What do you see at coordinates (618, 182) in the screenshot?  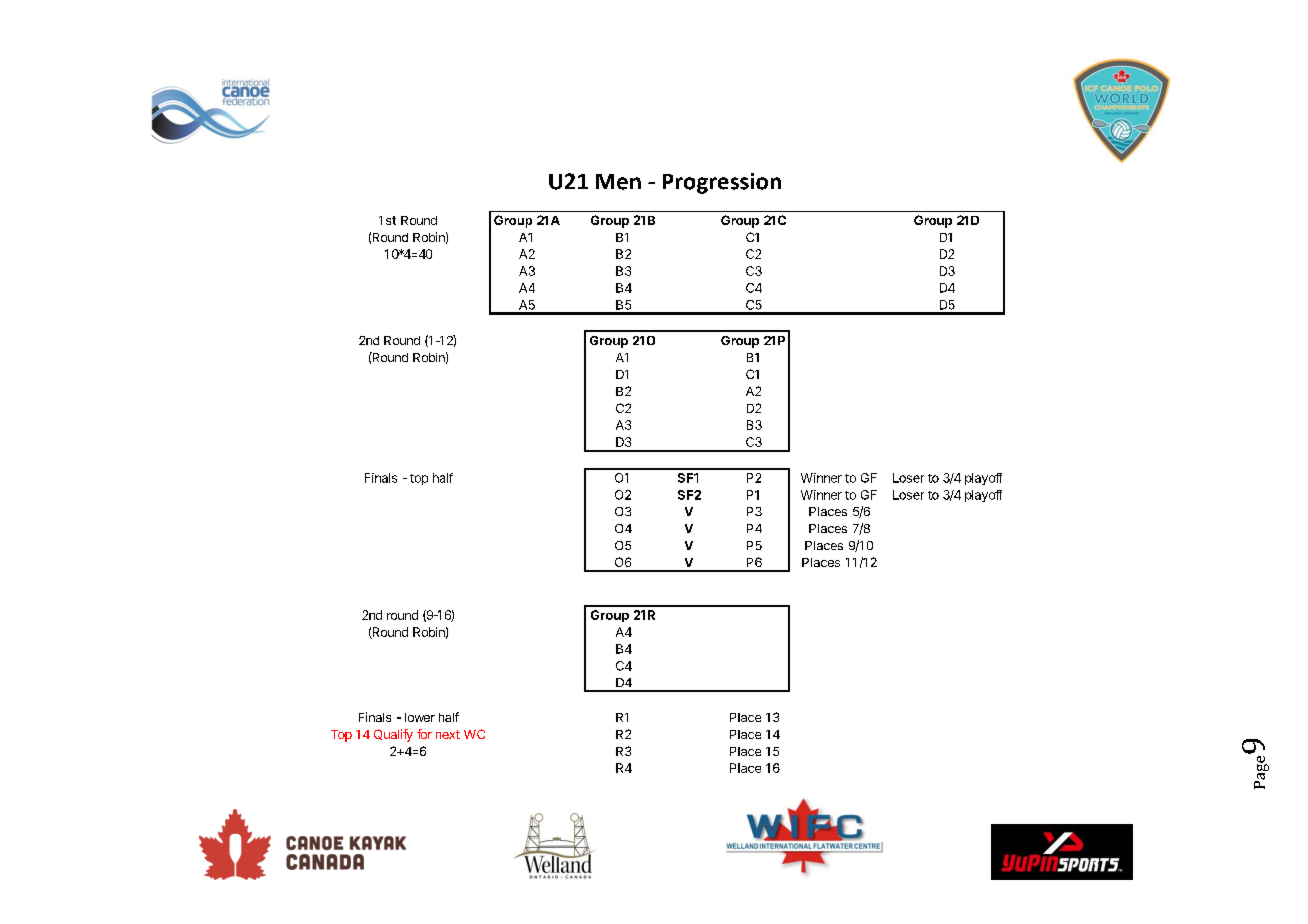 I see `Men` at bounding box center [618, 182].
